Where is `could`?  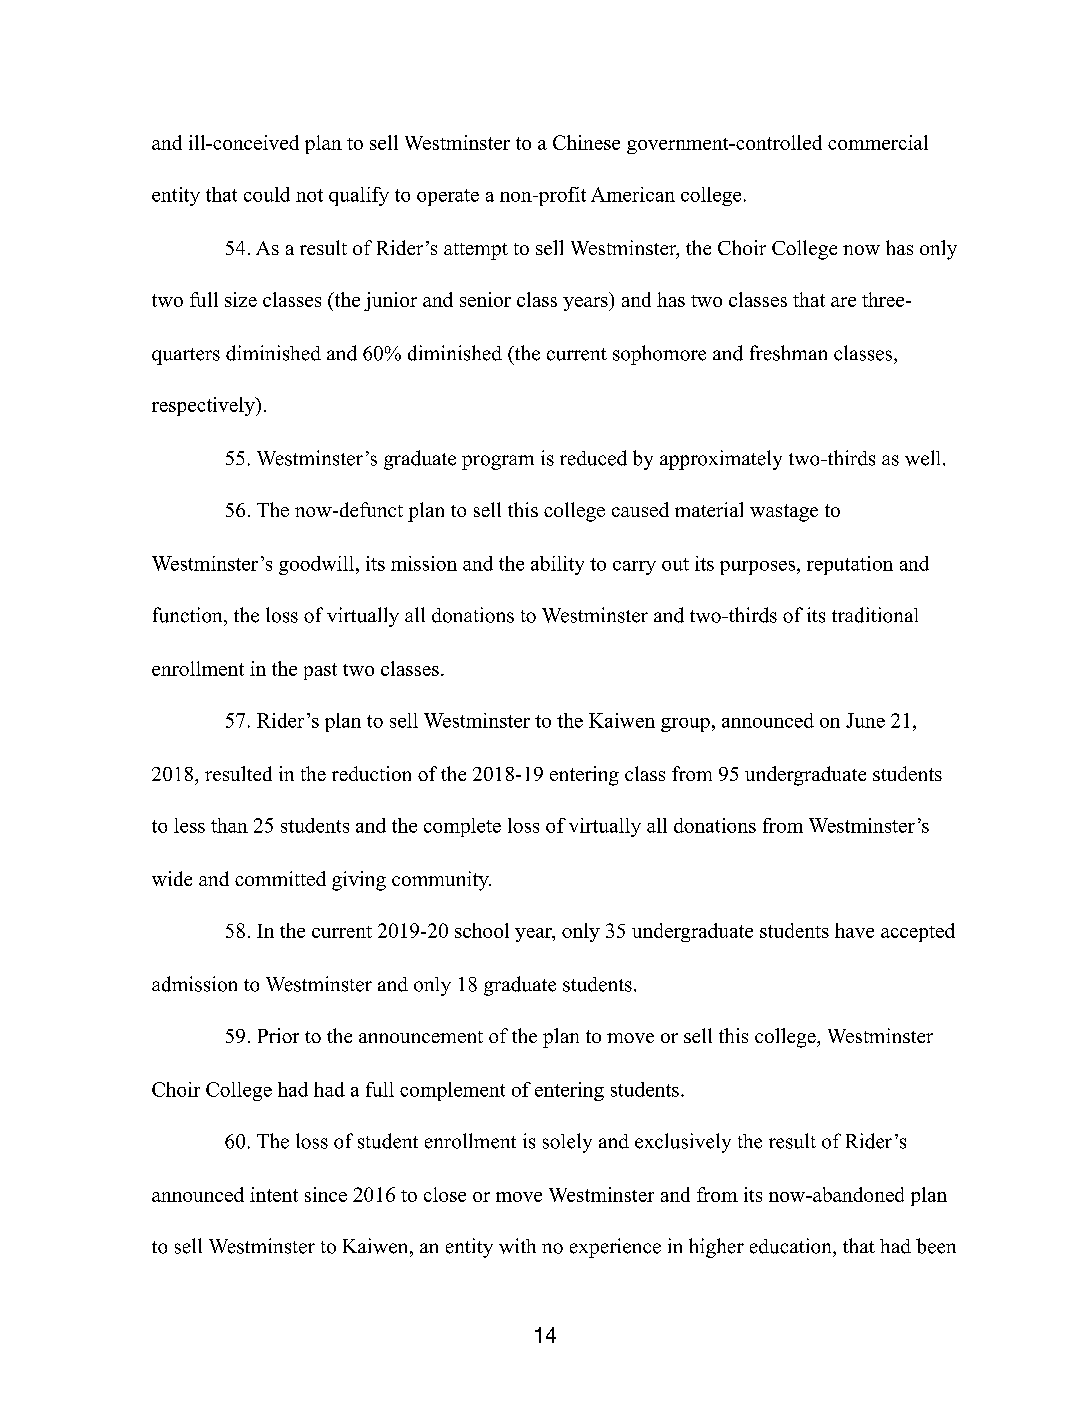 could is located at coordinates (267, 194).
